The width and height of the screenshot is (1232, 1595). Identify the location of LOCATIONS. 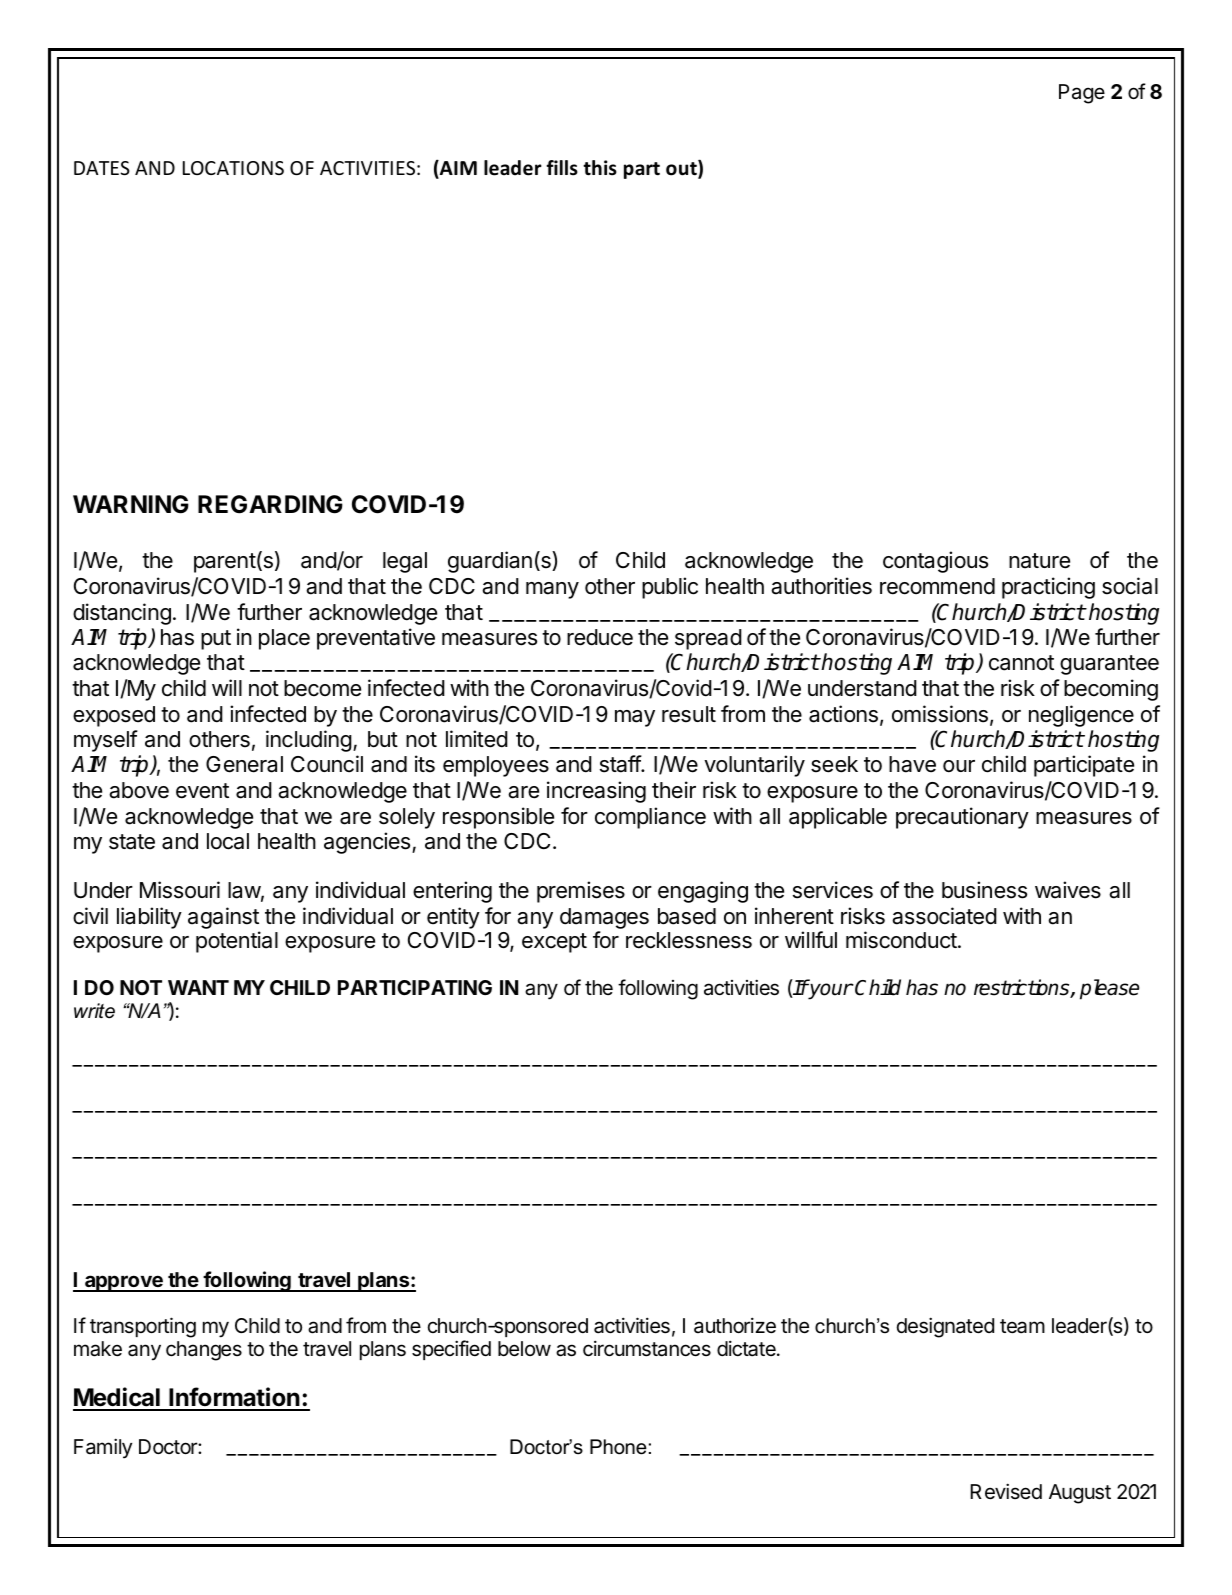
(233, 168).
